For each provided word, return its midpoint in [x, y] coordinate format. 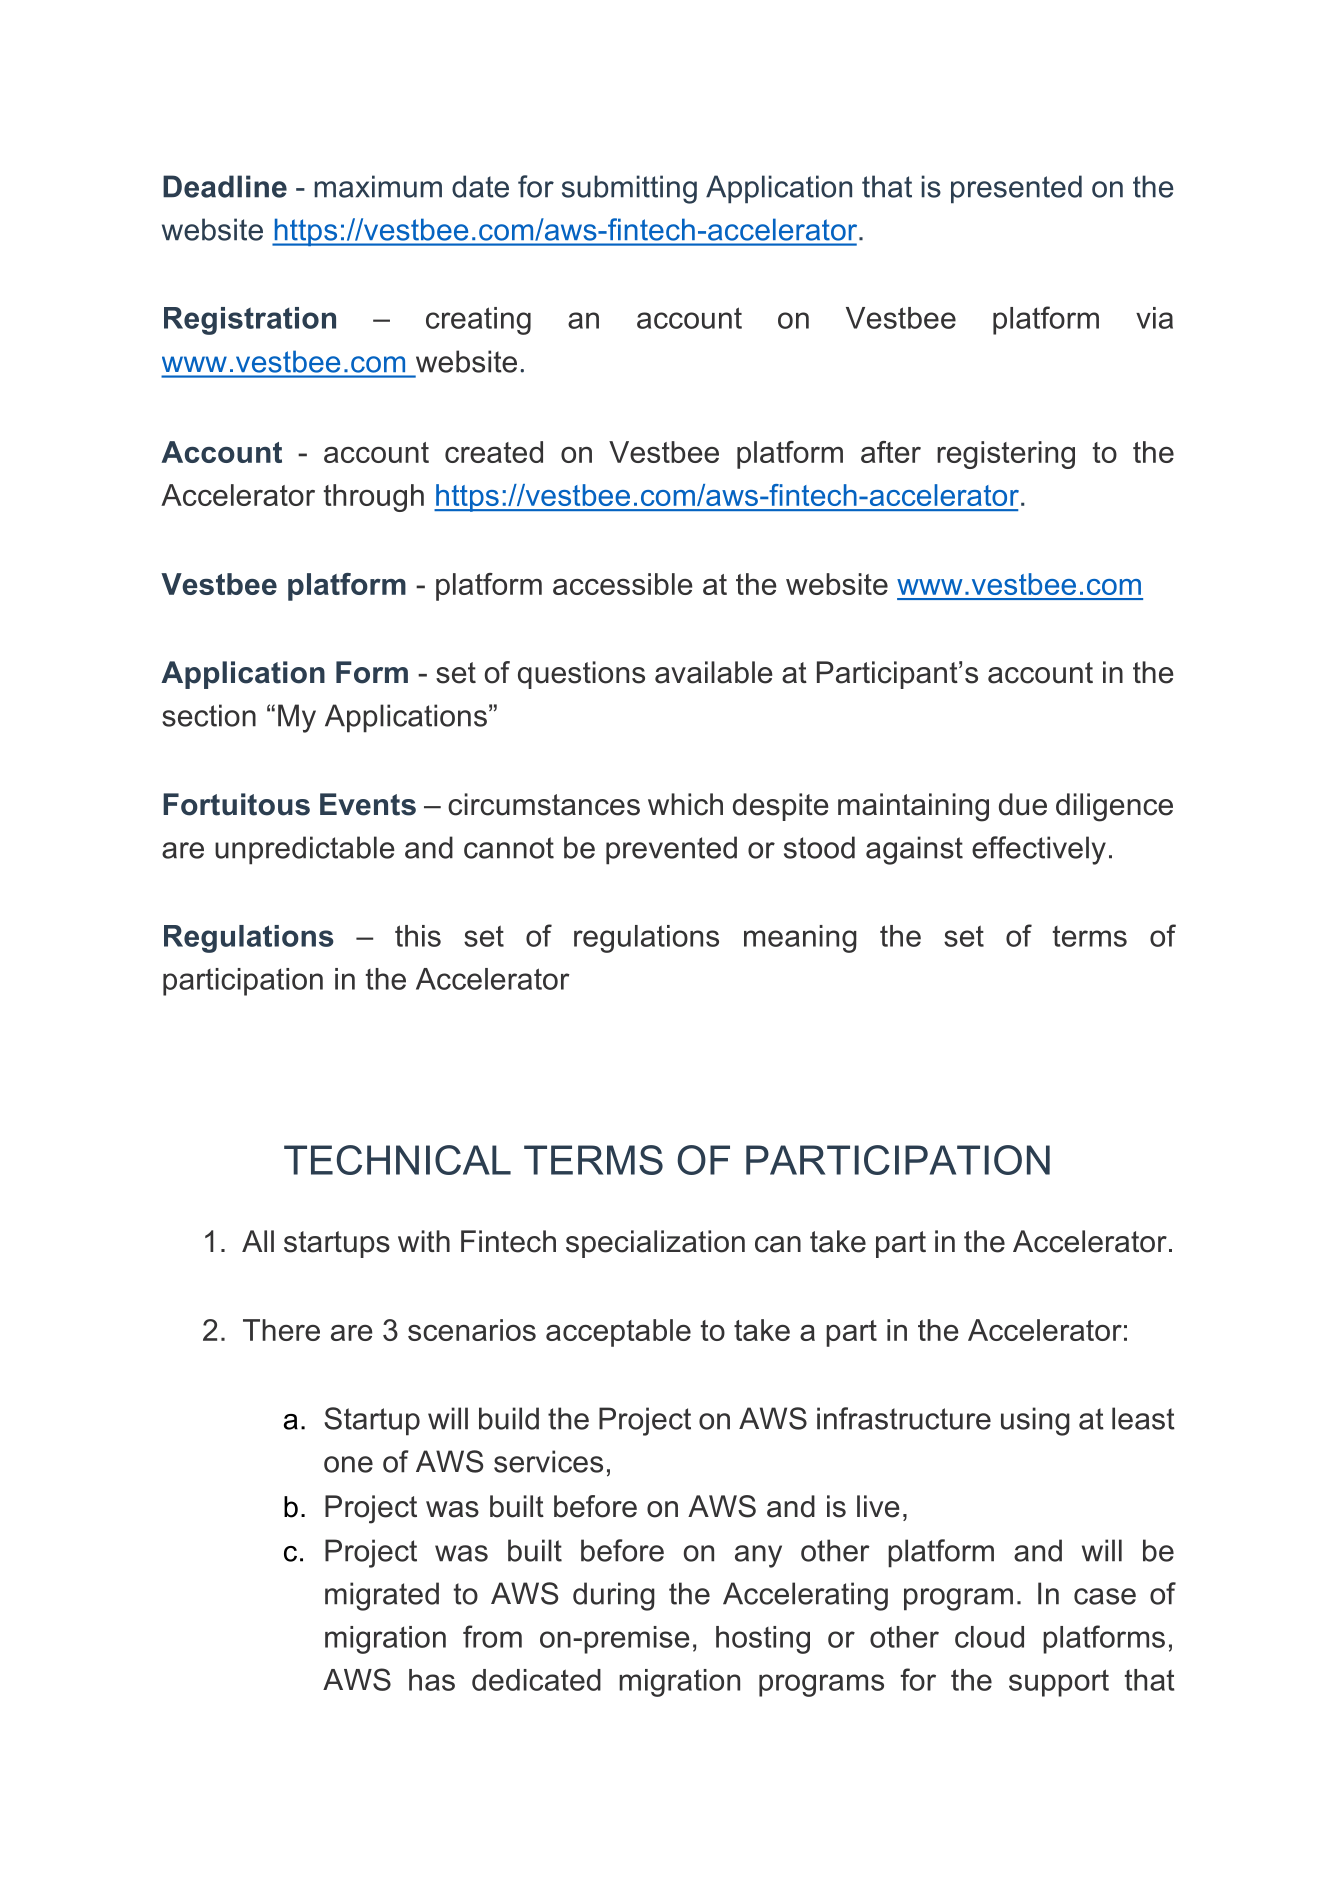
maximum [378, 186]
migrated [382, 1596]
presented [1016, 189]
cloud [989, 1637]
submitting [629, 189]
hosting [763, 1640]
